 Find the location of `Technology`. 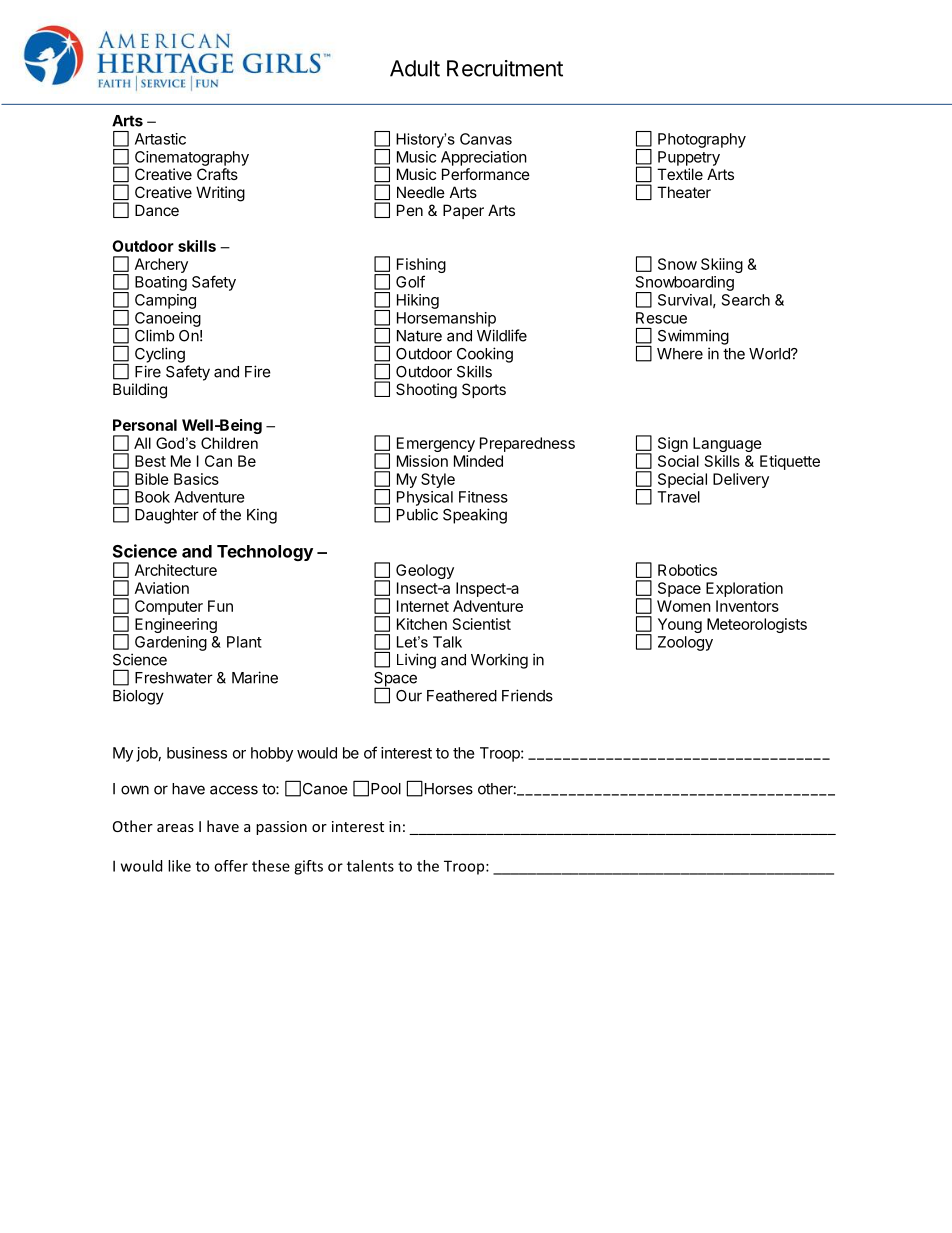

Technology is located at coordinates (265, 553).
